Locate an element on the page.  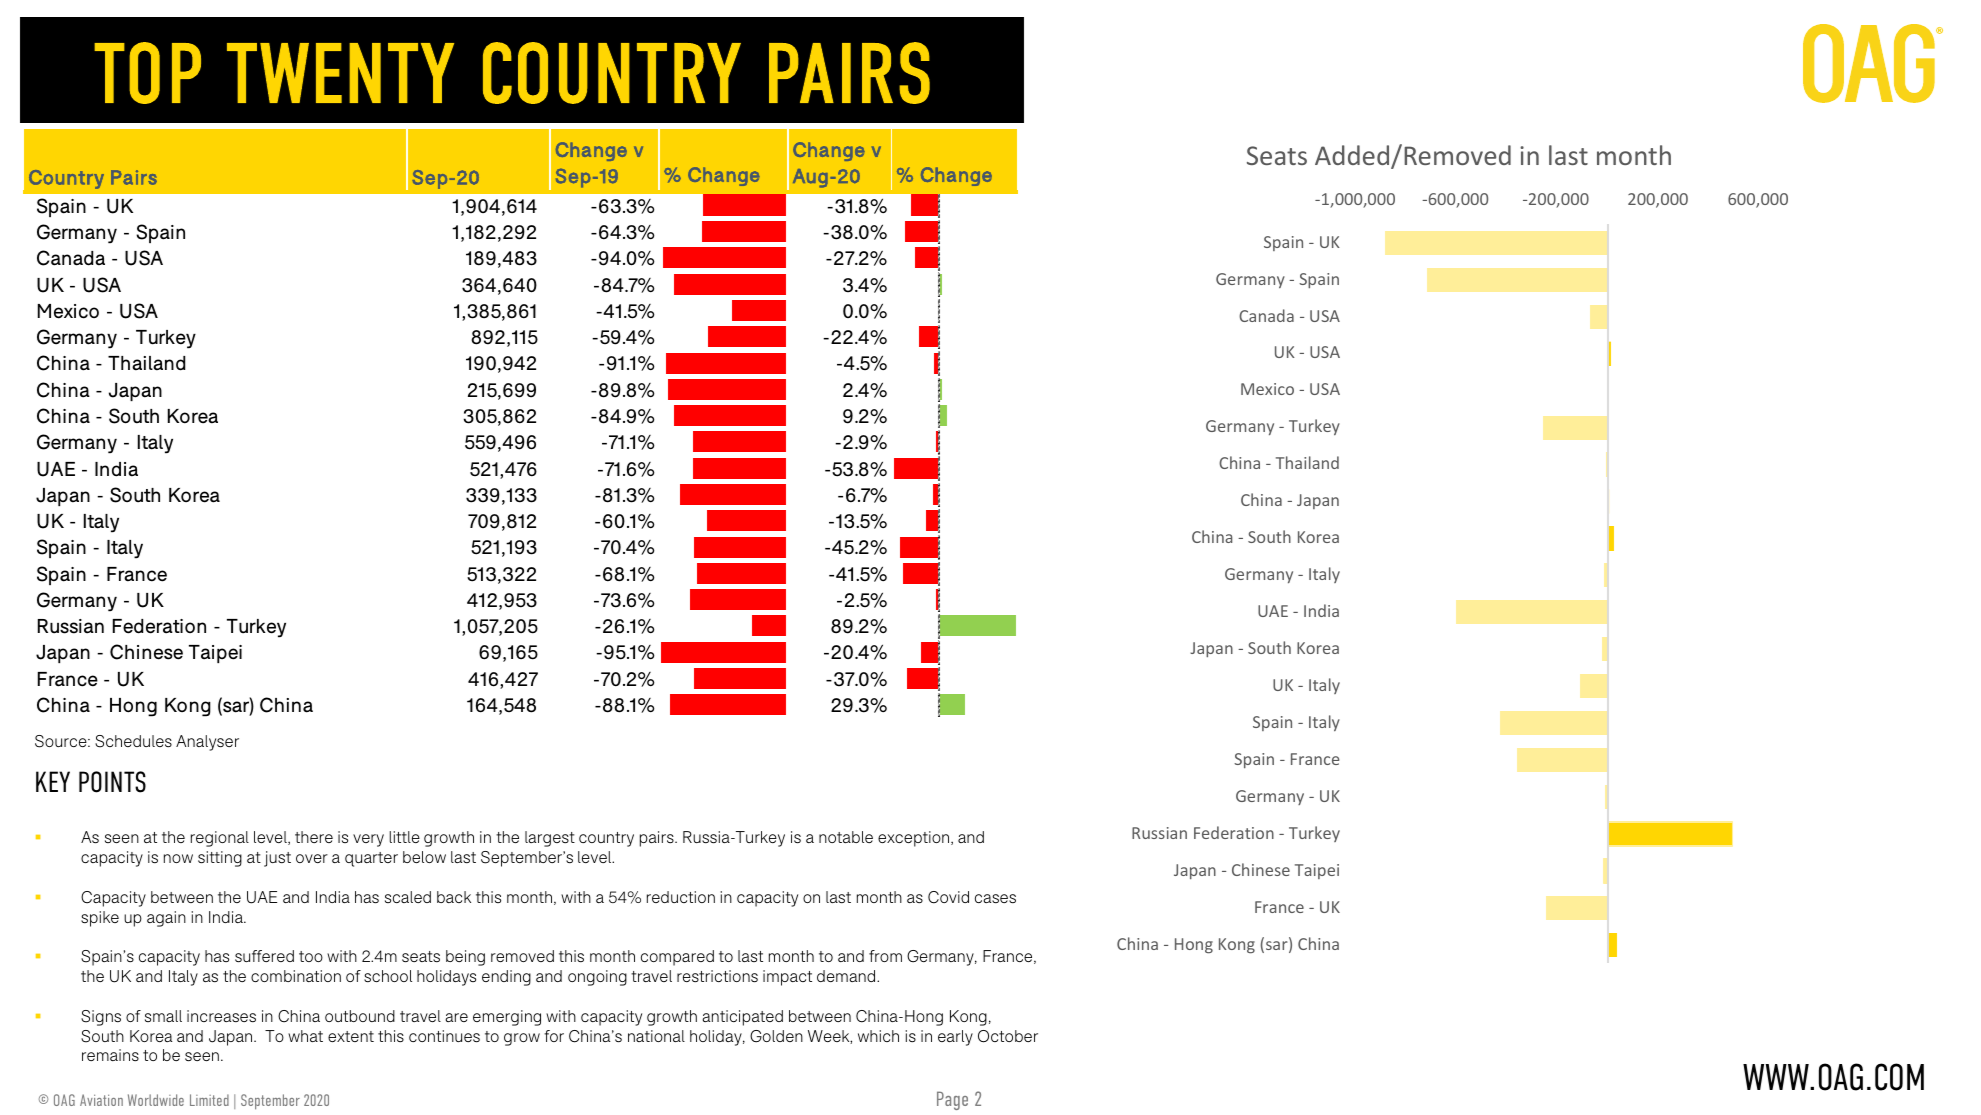
Analyser is located at coordinates (207, 743).
